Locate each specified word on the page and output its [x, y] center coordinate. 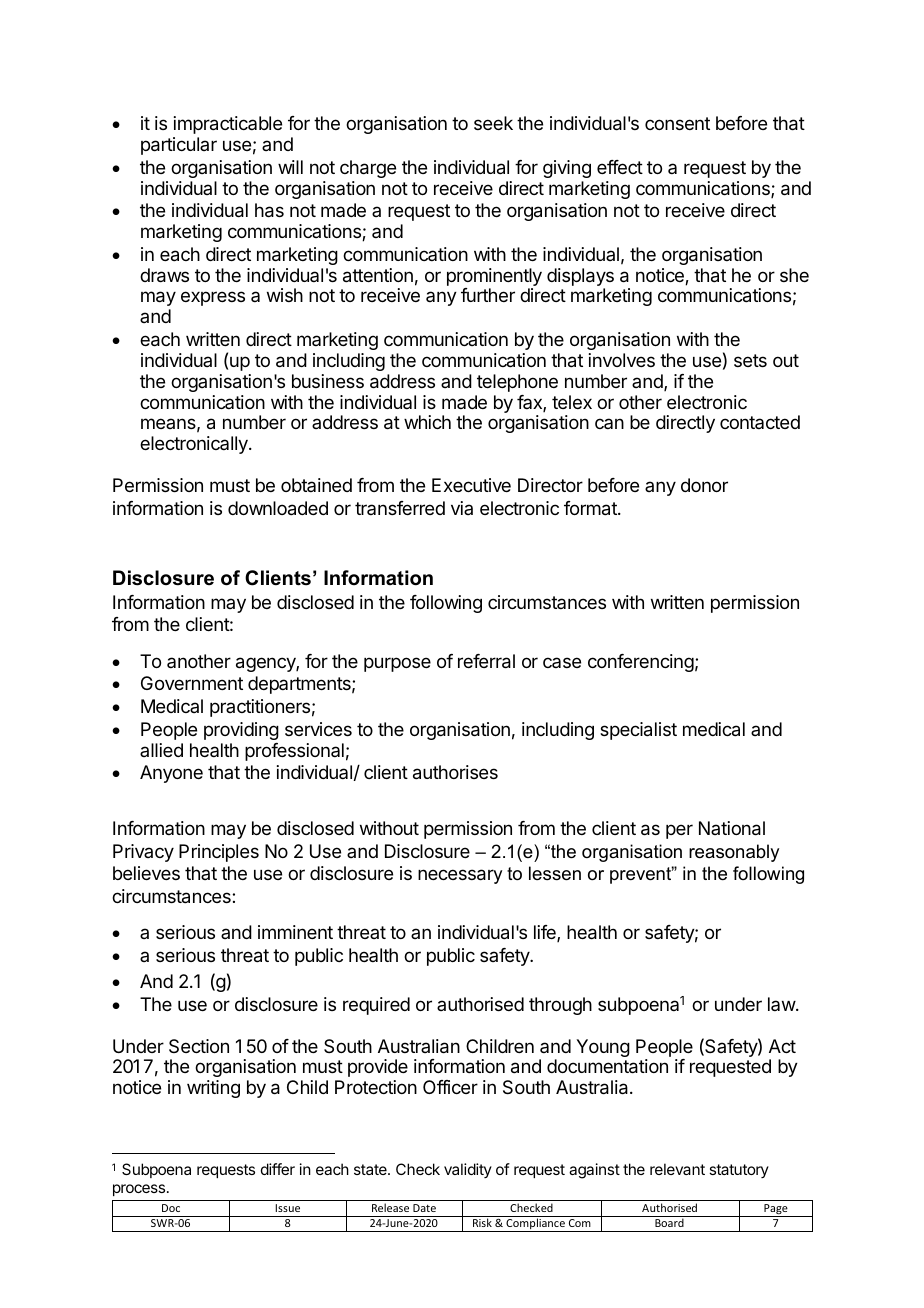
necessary [460, 876]
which [427, 422]
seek [493, 123]
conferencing [641, 663]
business [328, 381]
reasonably [734, 853]
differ [278, 1169]
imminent [295, 932]
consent [677, 123]
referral [486, 661]
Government [192, 683]
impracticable [228, 125]
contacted [760, 422]
